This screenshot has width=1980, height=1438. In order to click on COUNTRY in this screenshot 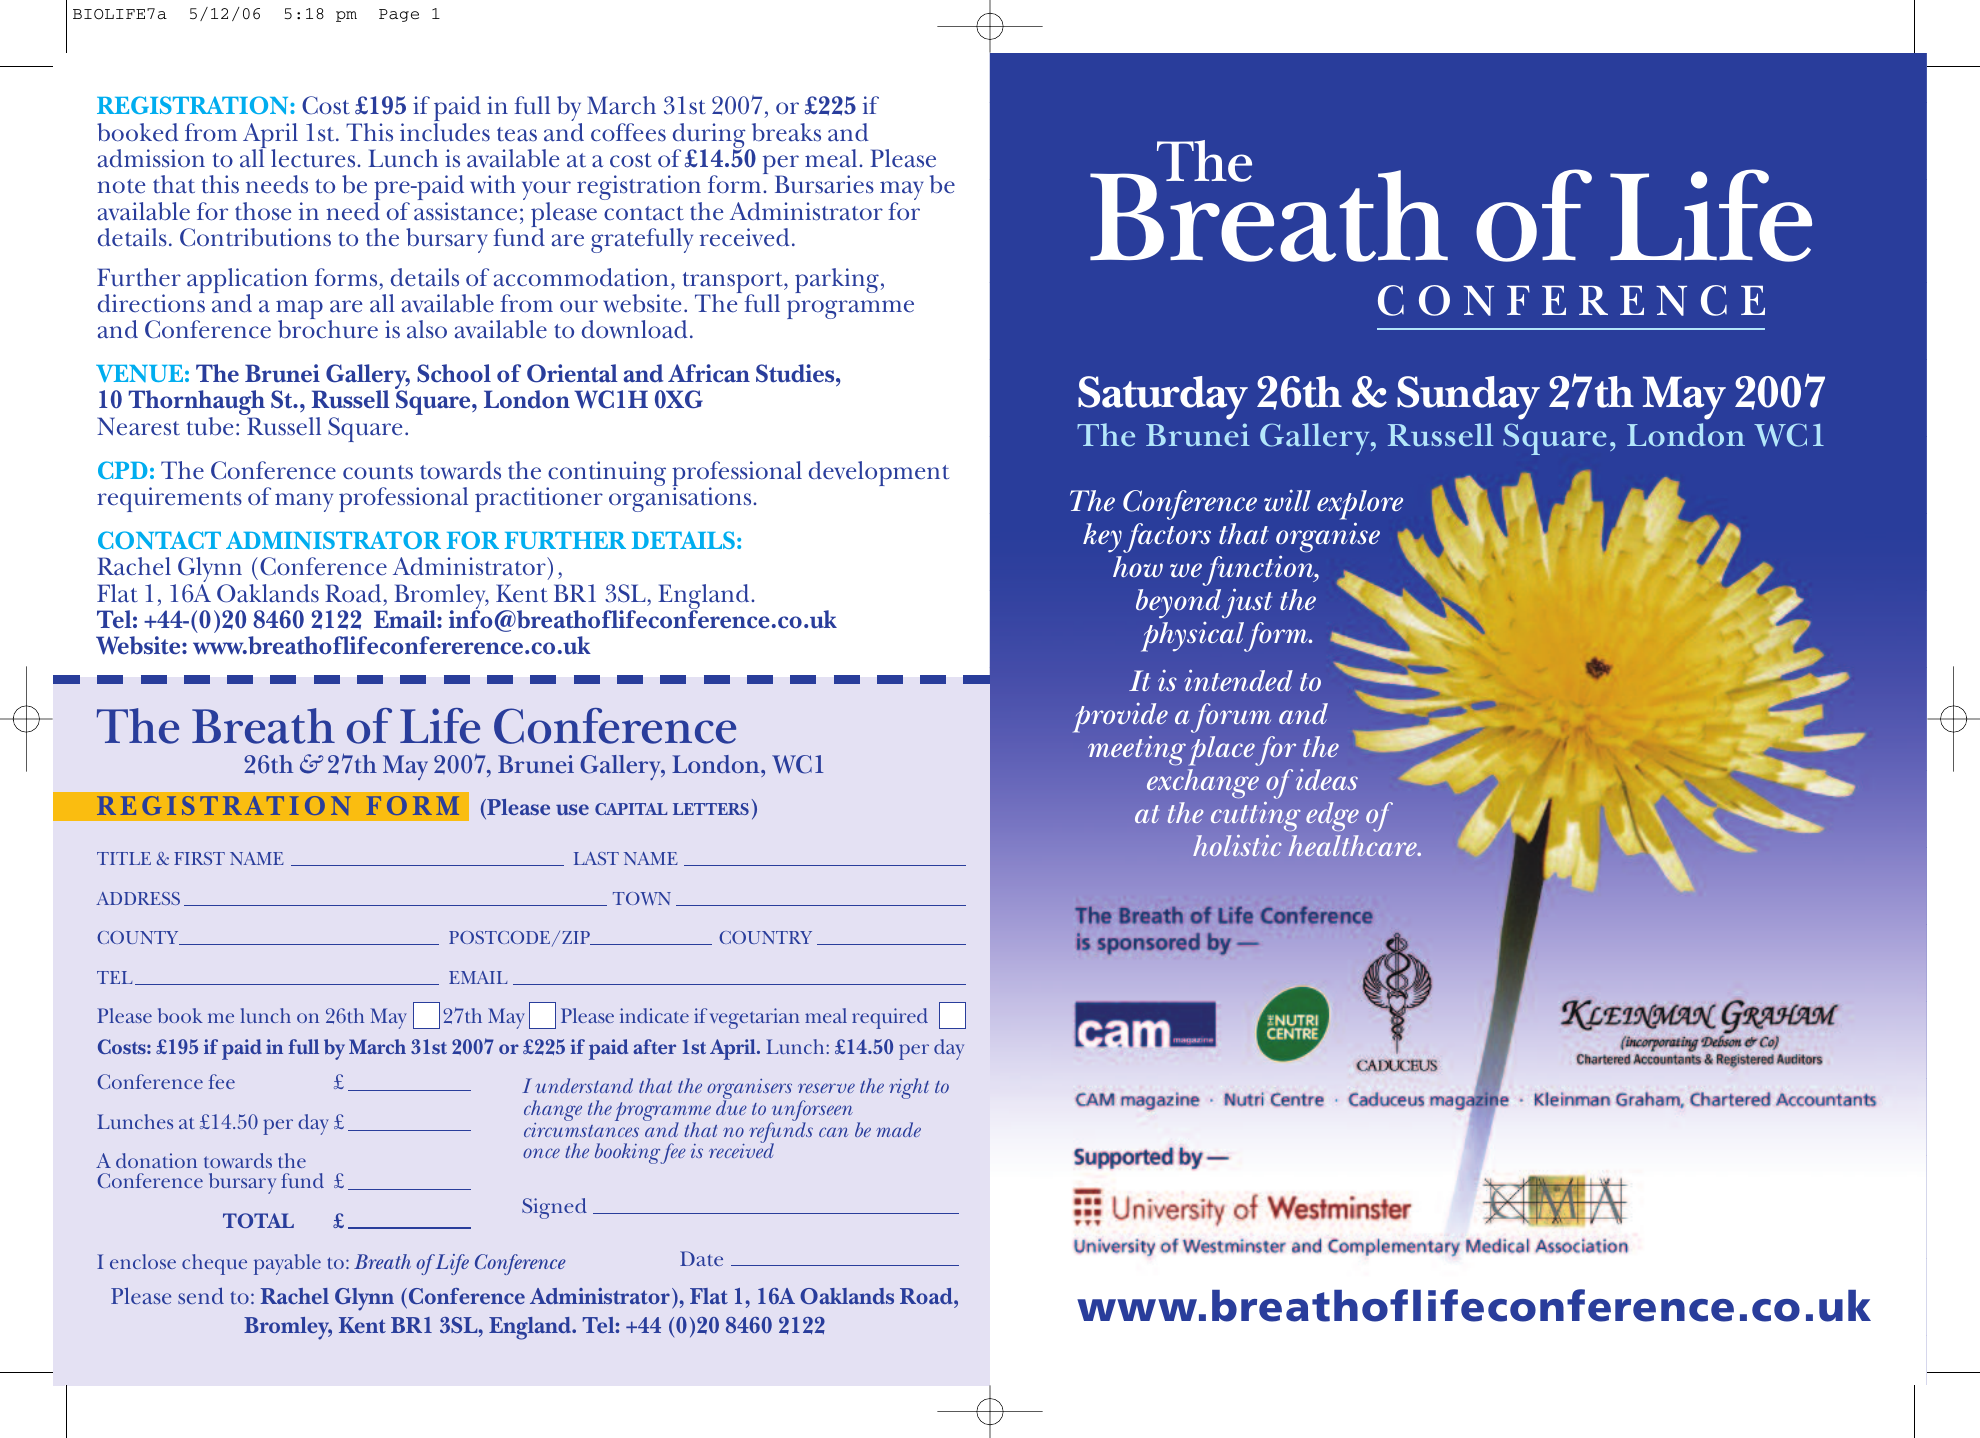, I will do `click(765, 937)`.
